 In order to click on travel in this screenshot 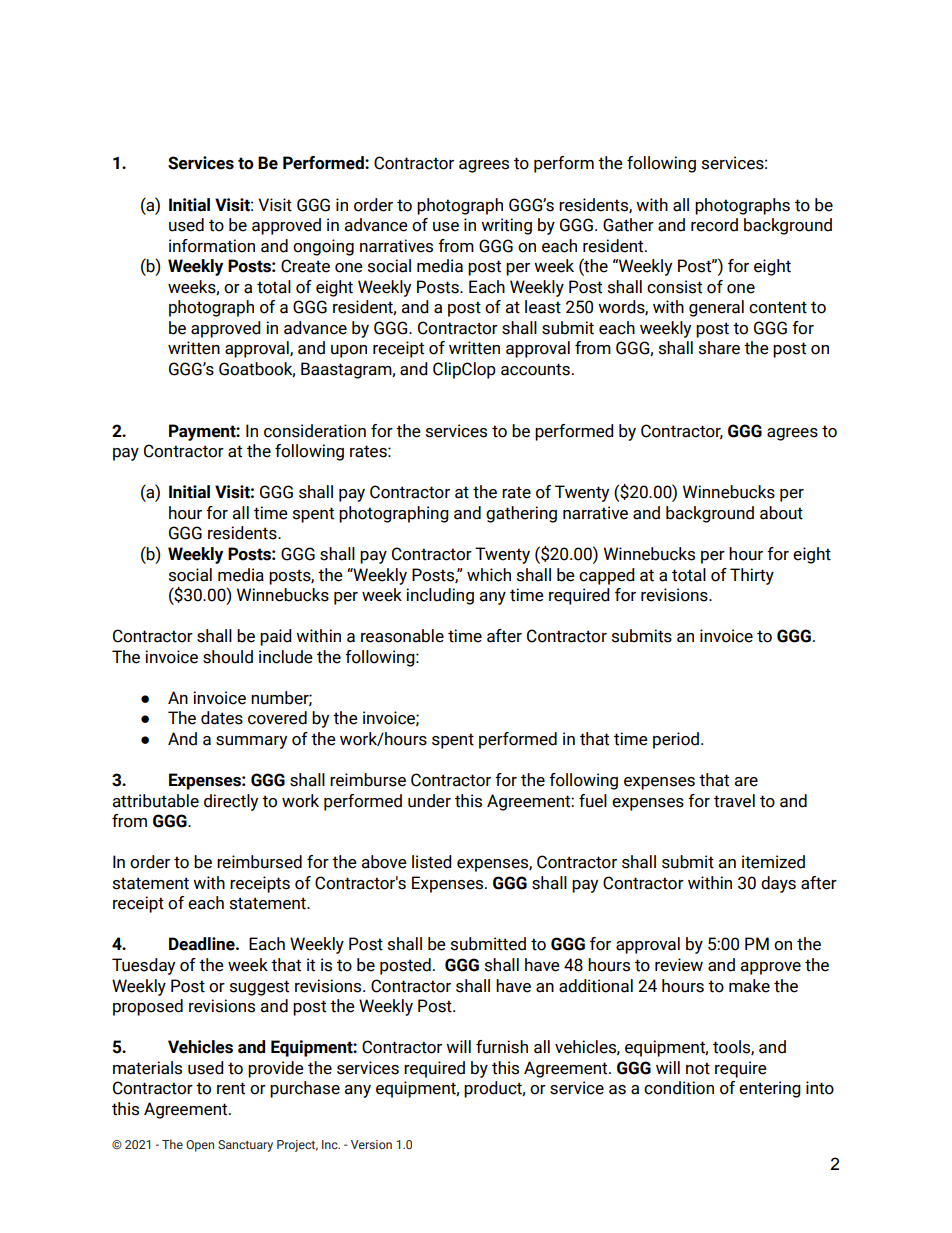, I will do `click(734, 801)`.
